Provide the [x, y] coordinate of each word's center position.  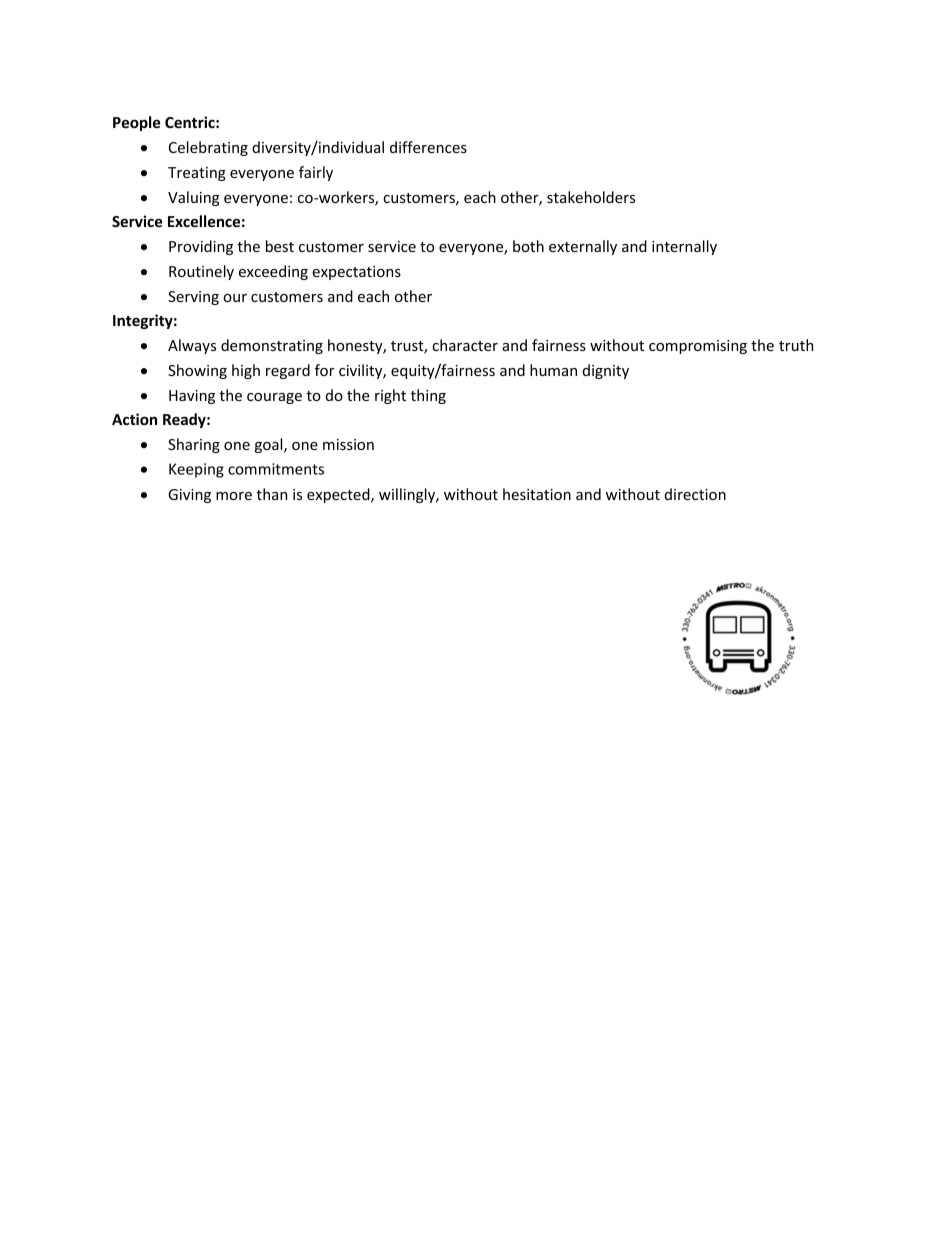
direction [695, 494]
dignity [606, 371]
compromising [698, 347]
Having [192, 397]
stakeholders [591, 197]
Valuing [193, 198]
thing [428, 396]
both [528, 246]
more [234, 496]
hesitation [537, 494]
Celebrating [208, 148]
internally [684, 247]
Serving [193, 298]
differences [428, 147]
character [465, 345]
